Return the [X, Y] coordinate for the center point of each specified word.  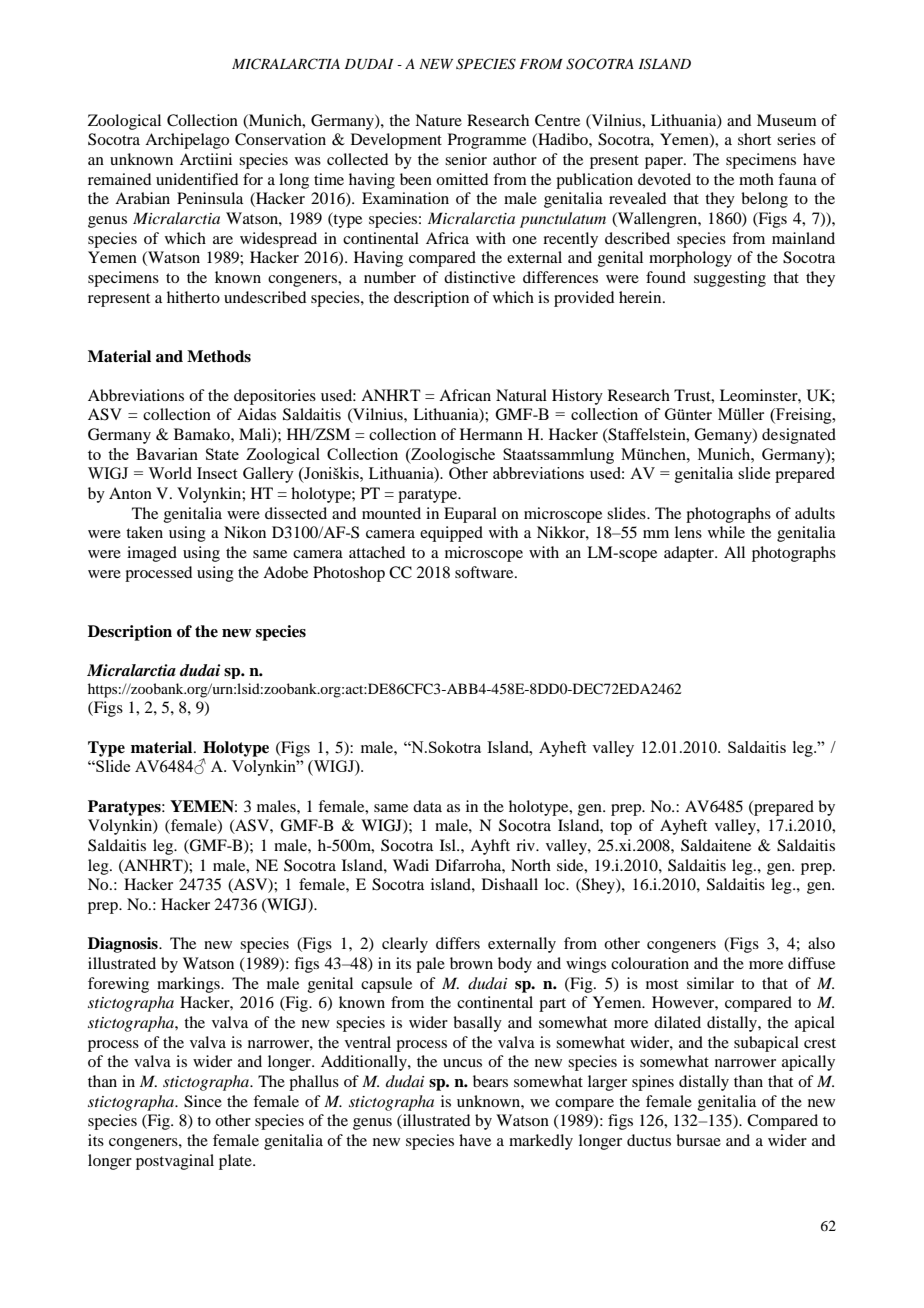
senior [466, 159]
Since [203, 1101]
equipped [451, 534]
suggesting [730, 279]
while [726, 532]
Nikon [245, 532]
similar [710, 983]
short [754, 139]
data [427, 806]
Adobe [285, 572]
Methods [219, 356]
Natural [521, 395]
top [621, 828]
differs [458, 943]
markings [189, 985]
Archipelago [187, 141]
